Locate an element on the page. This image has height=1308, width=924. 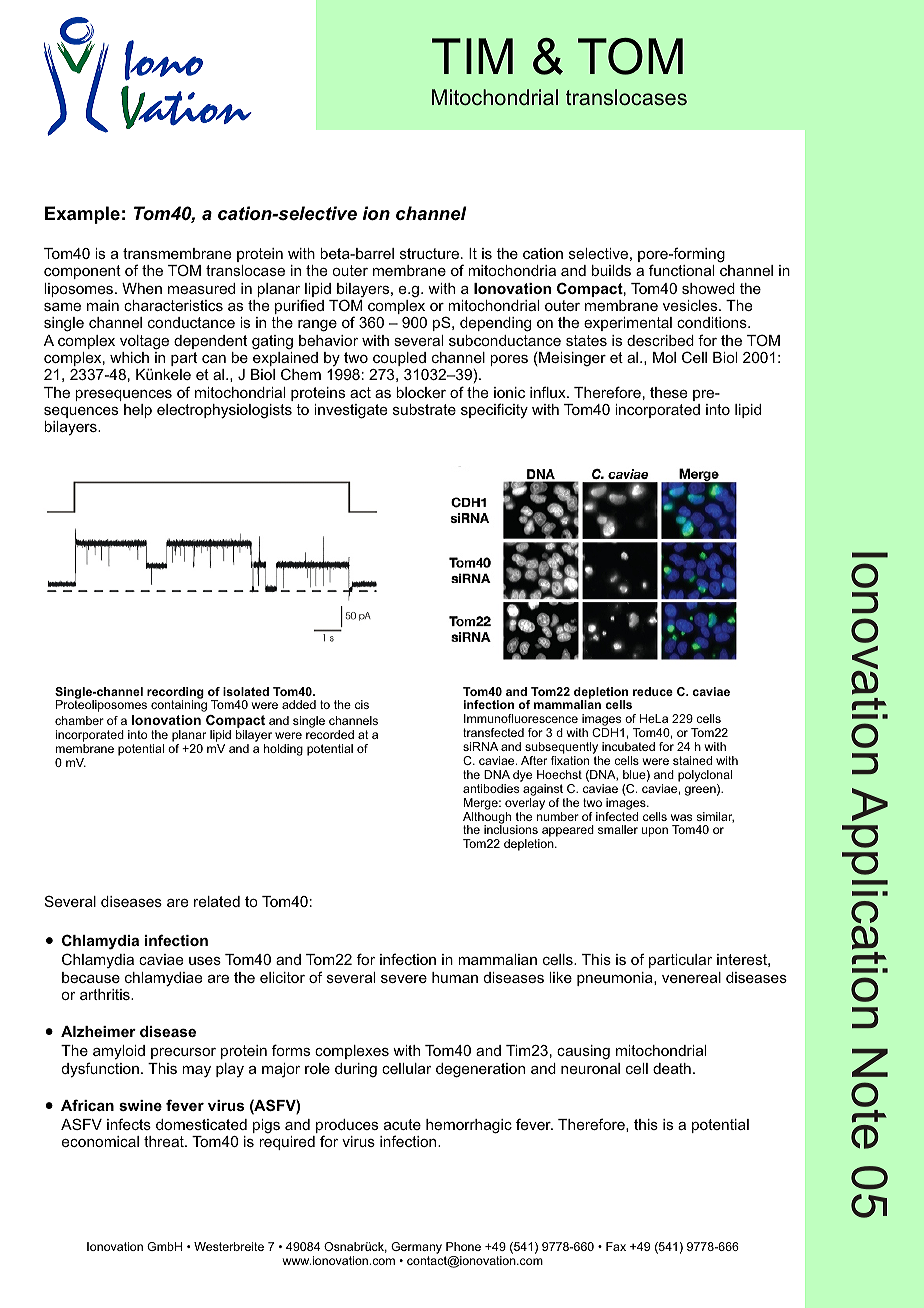
builds is located at coordinates (611, 270).
